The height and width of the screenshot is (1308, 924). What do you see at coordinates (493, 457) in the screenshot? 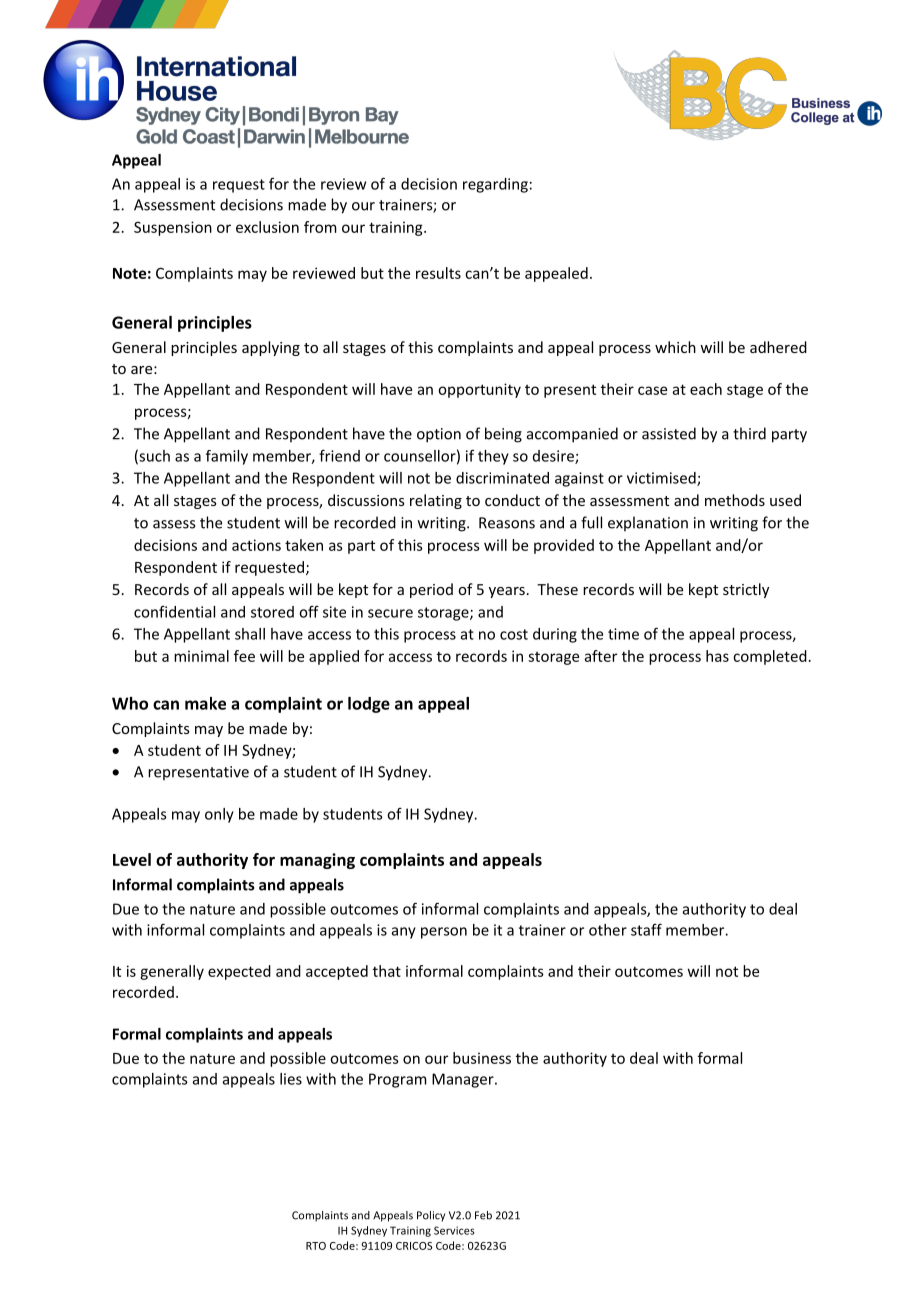
I see `they` at bounding box center [493, 457].
